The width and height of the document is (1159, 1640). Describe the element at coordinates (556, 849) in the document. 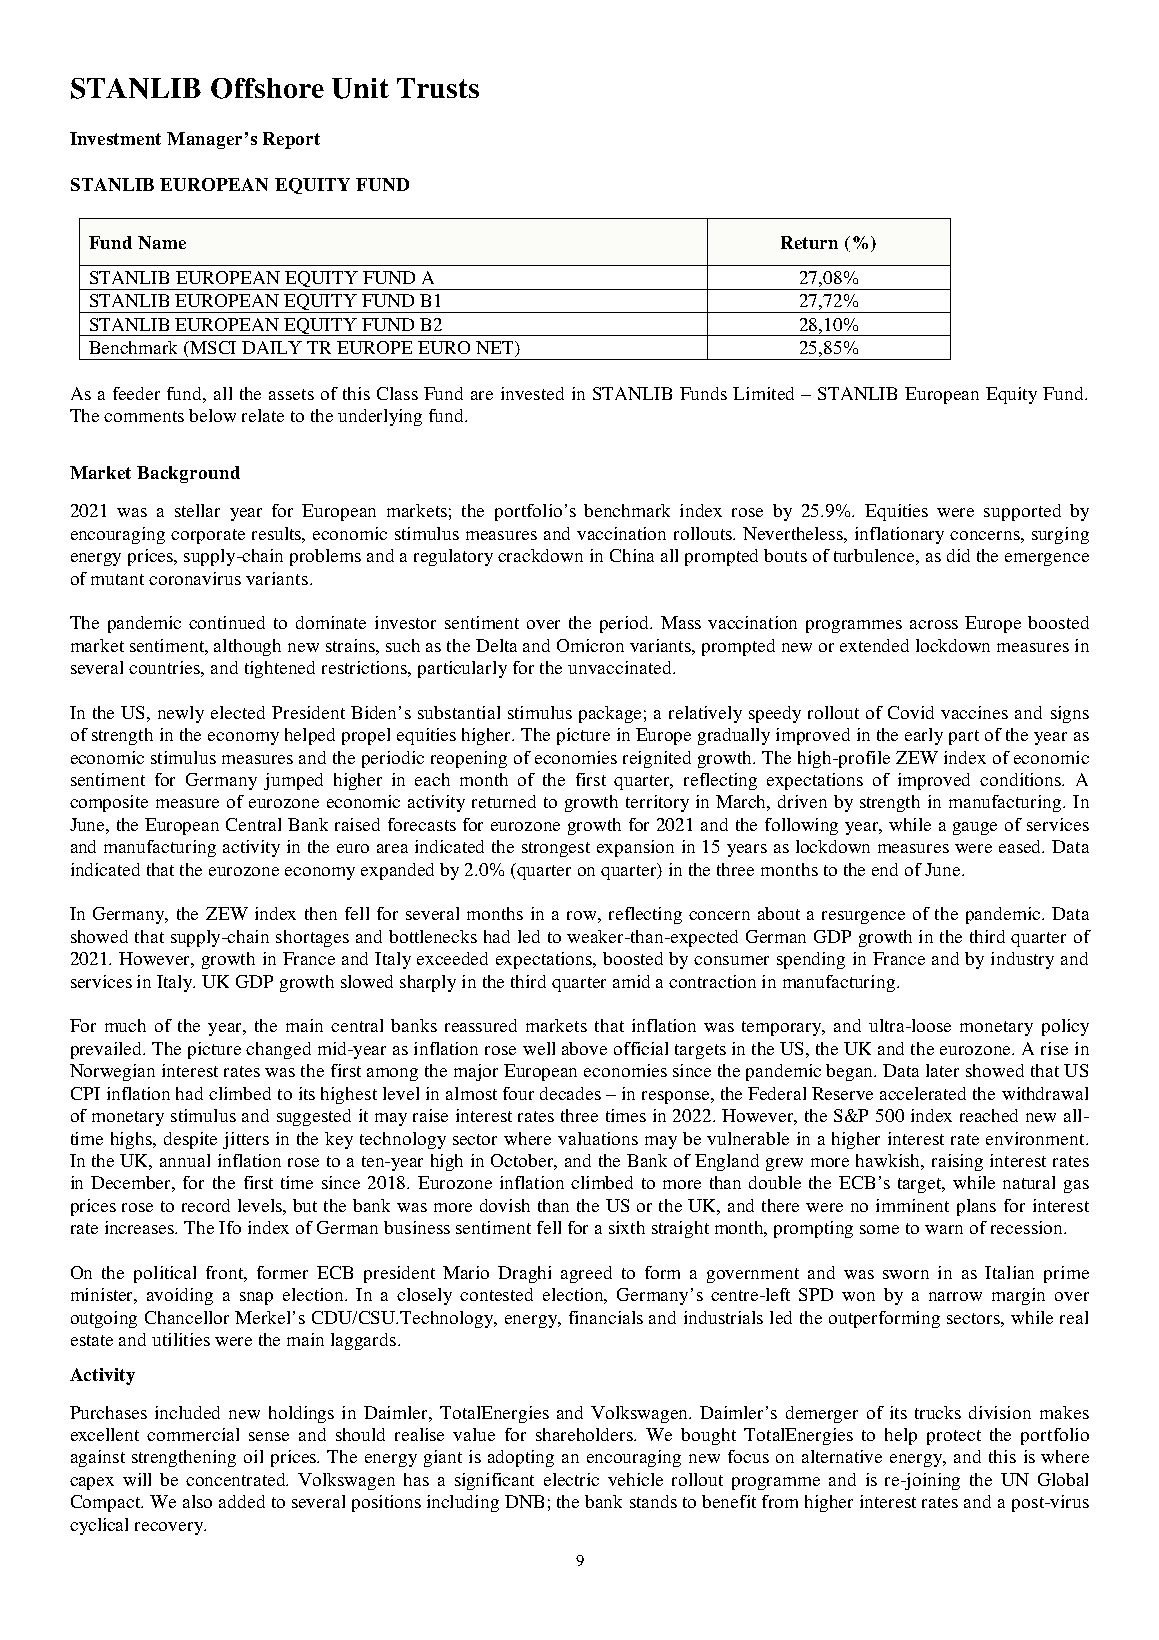

I see `strongest` at that location.
